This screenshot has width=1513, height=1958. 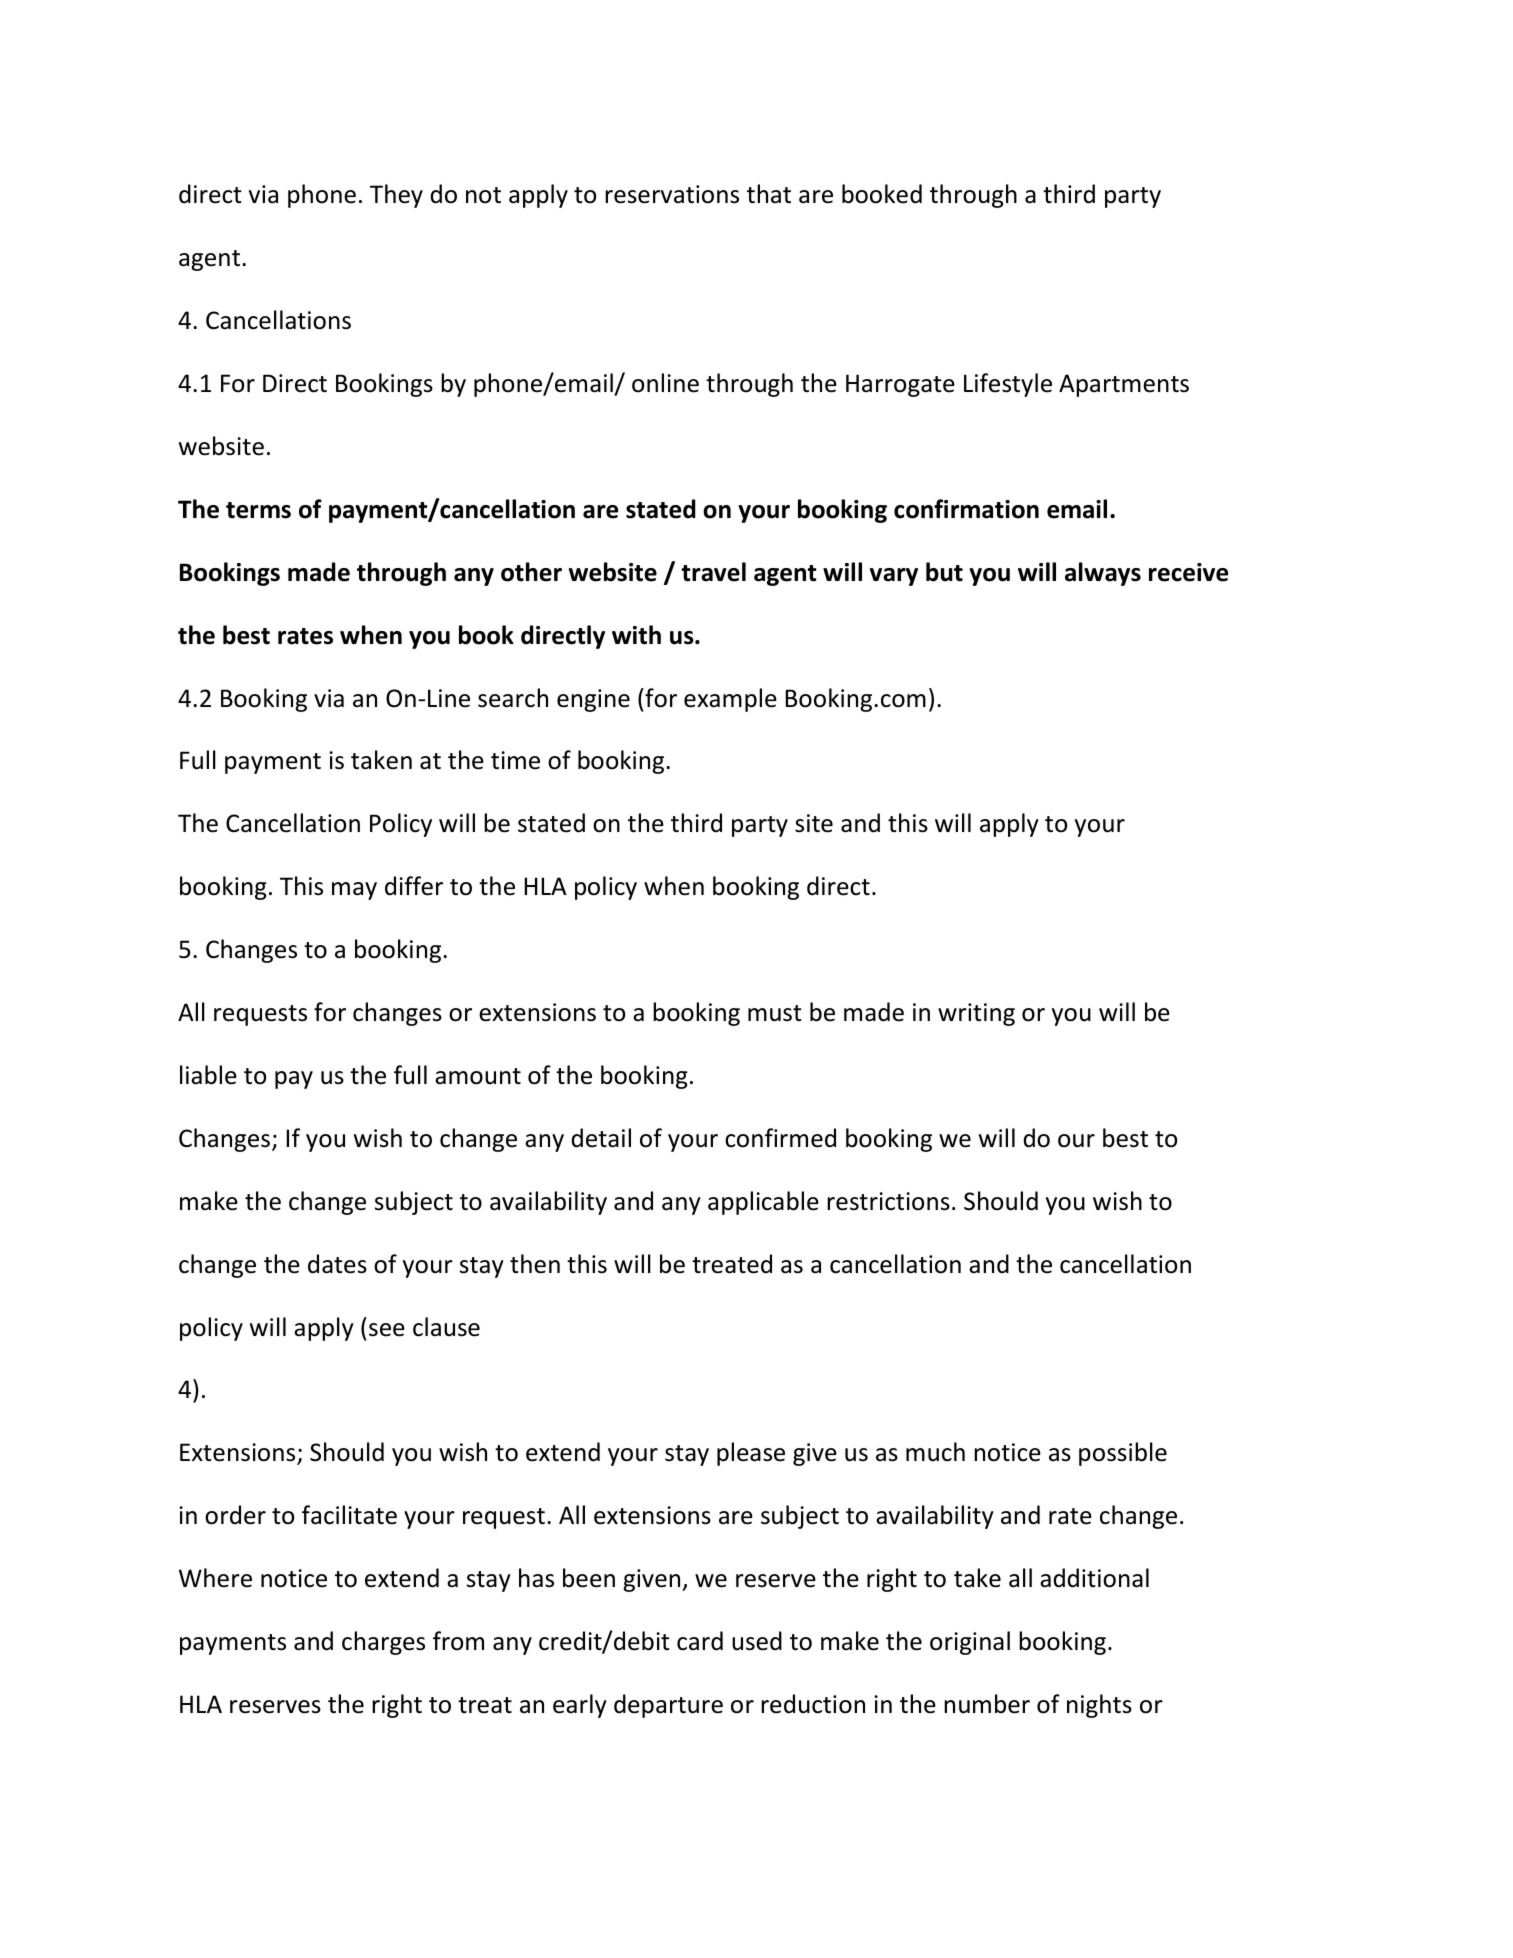 I want to click on search, so click(x=513, y=698).
